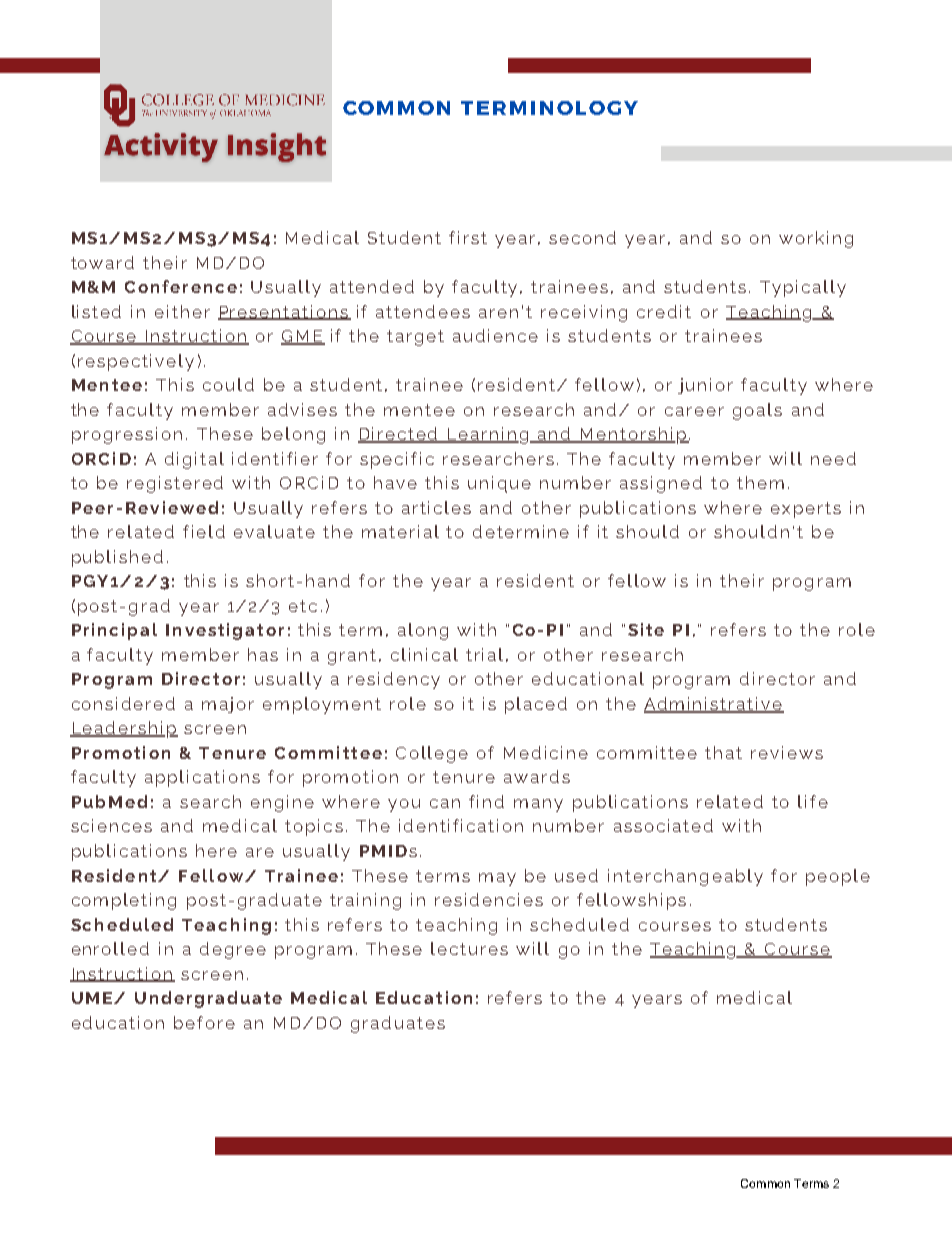 The image size is (952, 1233). Describe the element at coordinates (400, 531) in the screenshot. I see `material` at that location.
